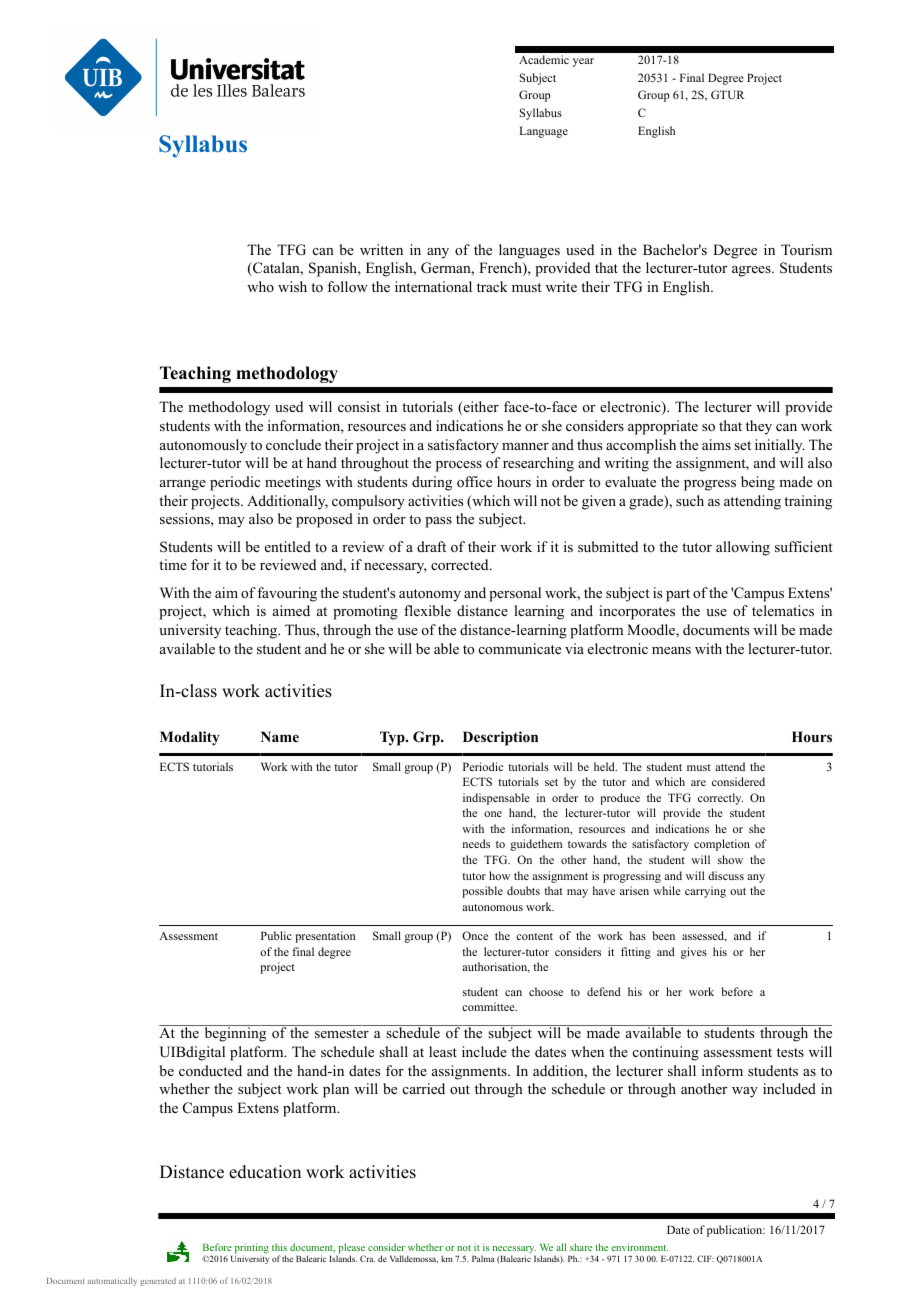  I want to click on corrected, so click(461, 565).
